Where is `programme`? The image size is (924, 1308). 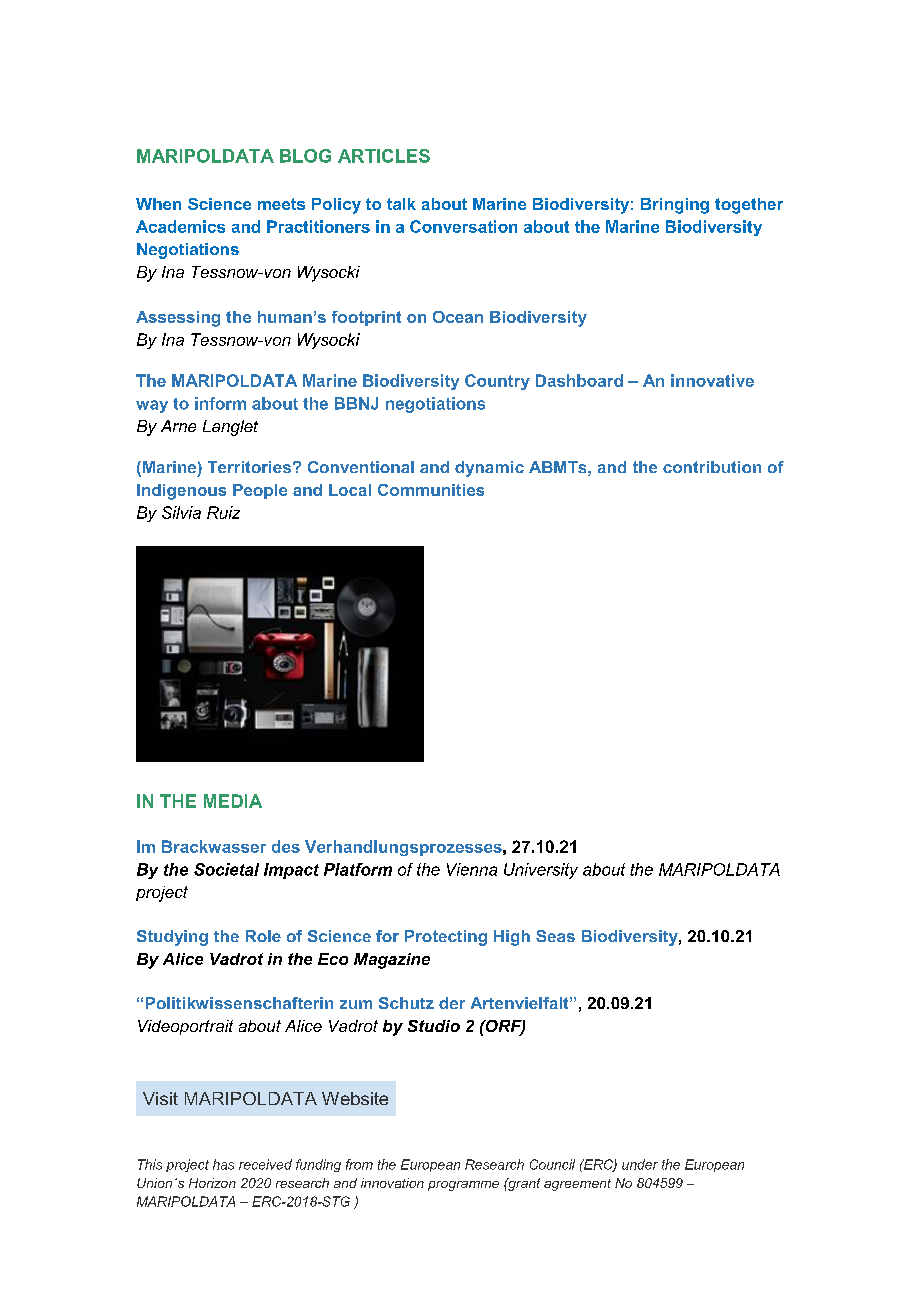 programme is located at coordinates (463, 1186).
